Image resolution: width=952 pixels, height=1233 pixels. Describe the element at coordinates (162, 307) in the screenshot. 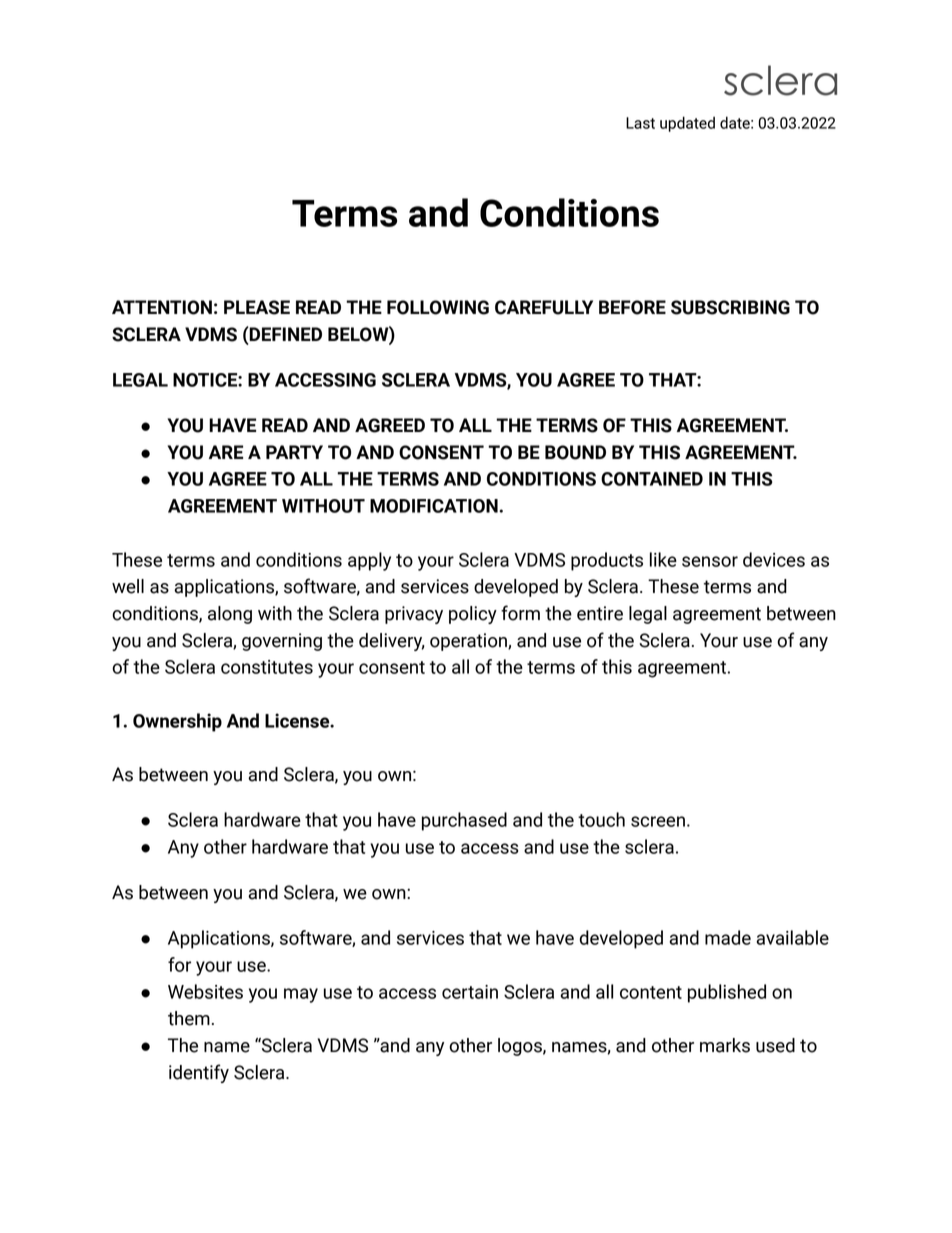

I see `ATTENTION` at that location.
